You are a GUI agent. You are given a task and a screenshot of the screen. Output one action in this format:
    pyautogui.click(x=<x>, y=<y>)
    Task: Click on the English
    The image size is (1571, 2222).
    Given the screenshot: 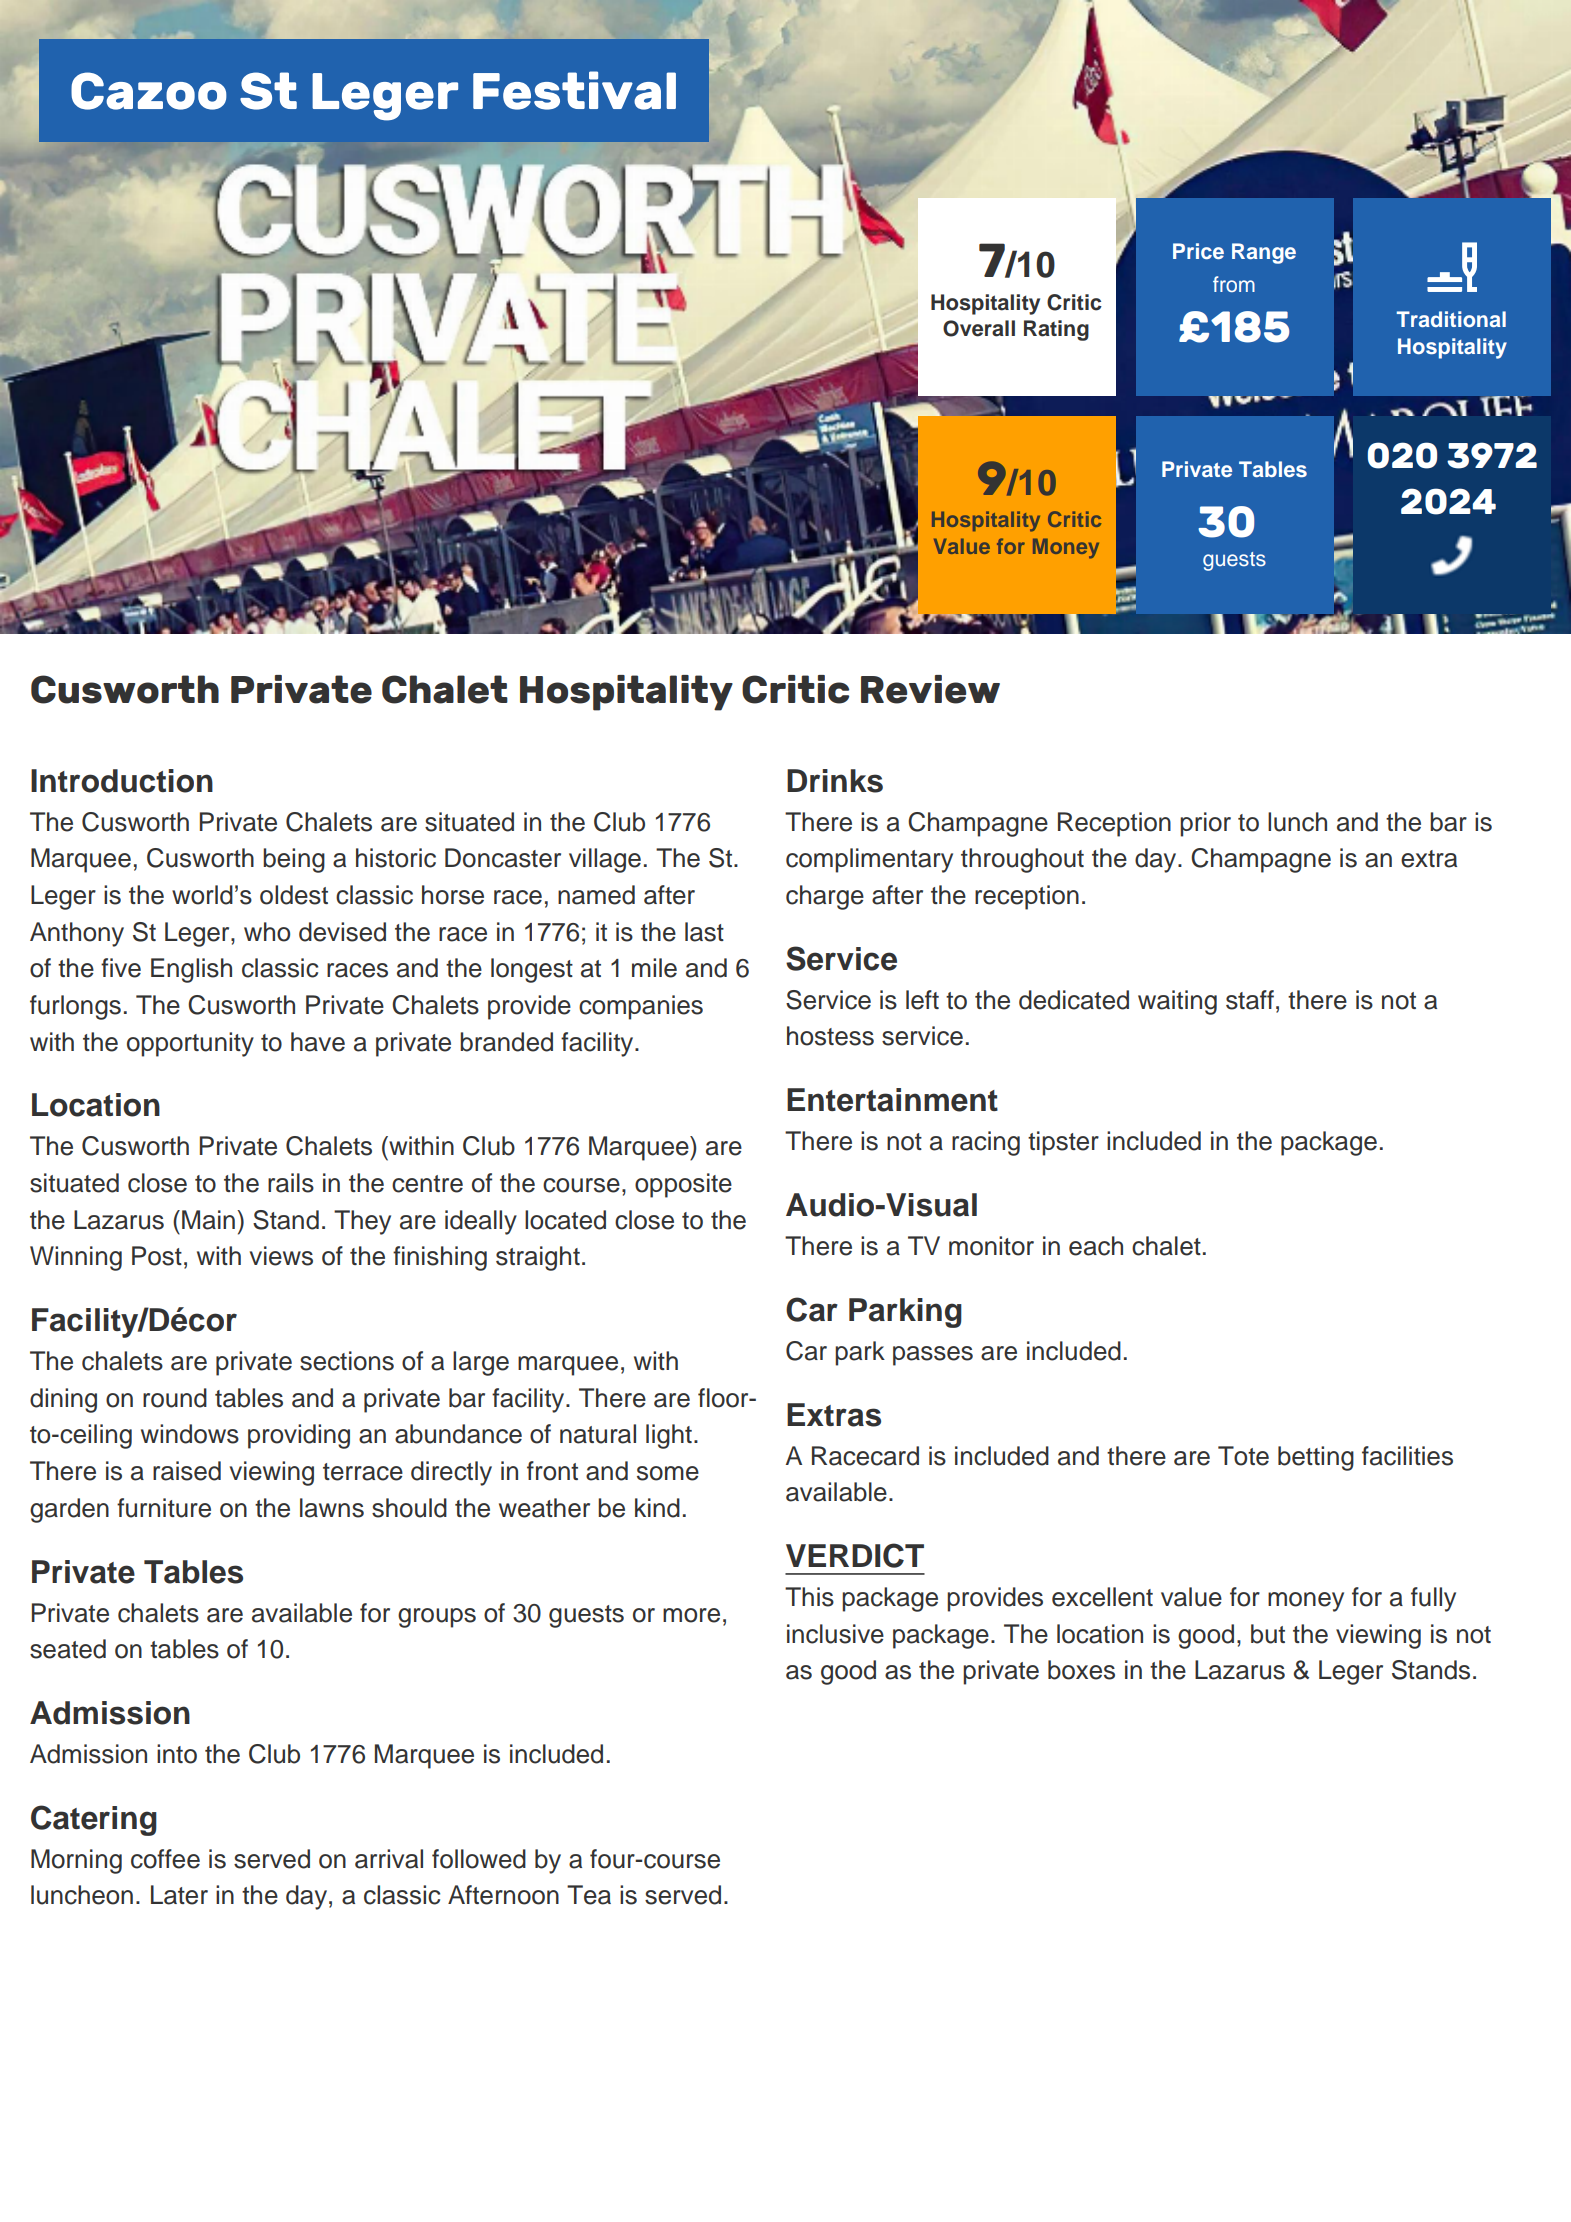 What is the action you would take?
    pyautogui.click(x=191, y=970)
